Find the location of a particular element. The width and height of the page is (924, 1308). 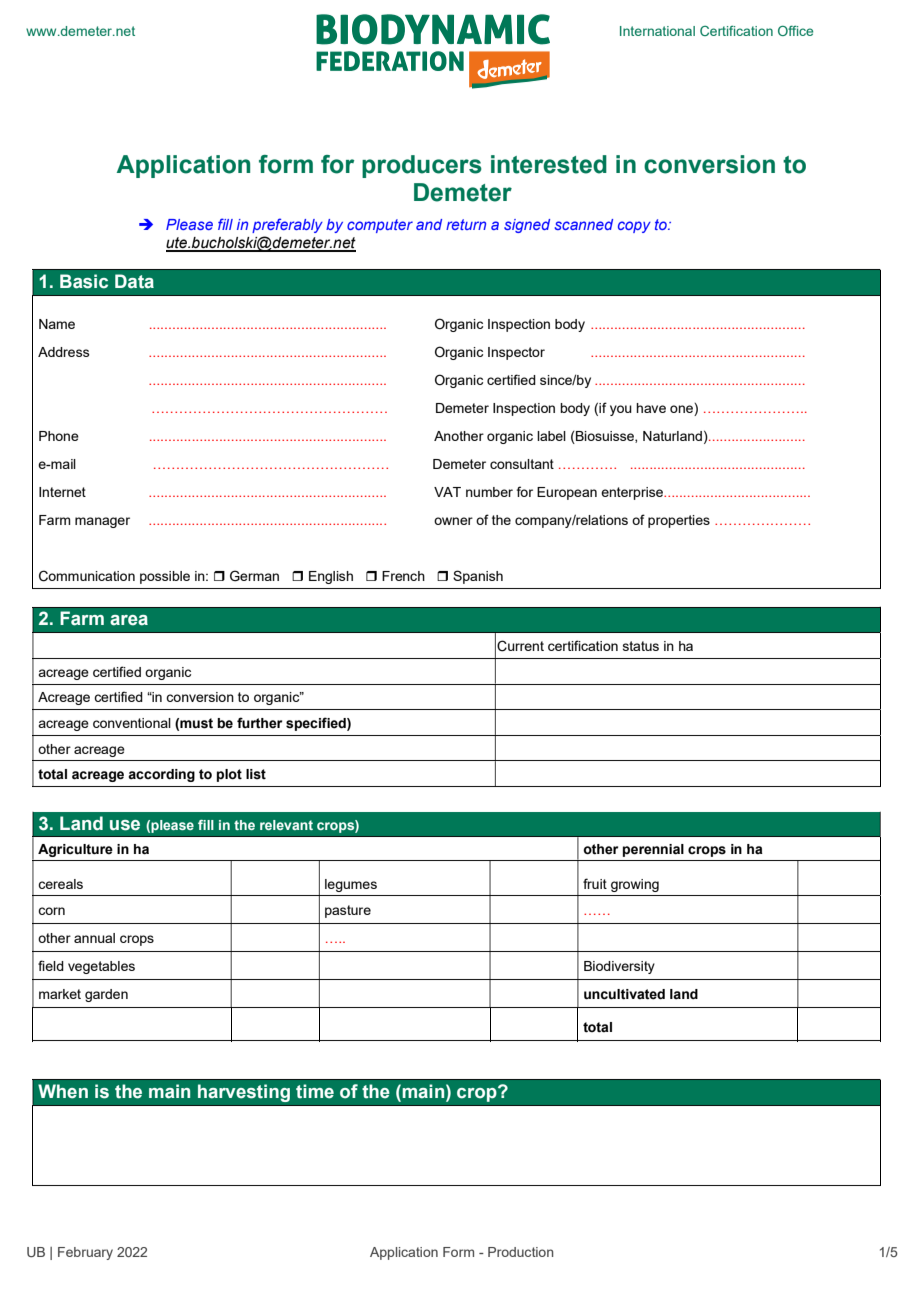

Inspector is located at coordinates (516, 353).
